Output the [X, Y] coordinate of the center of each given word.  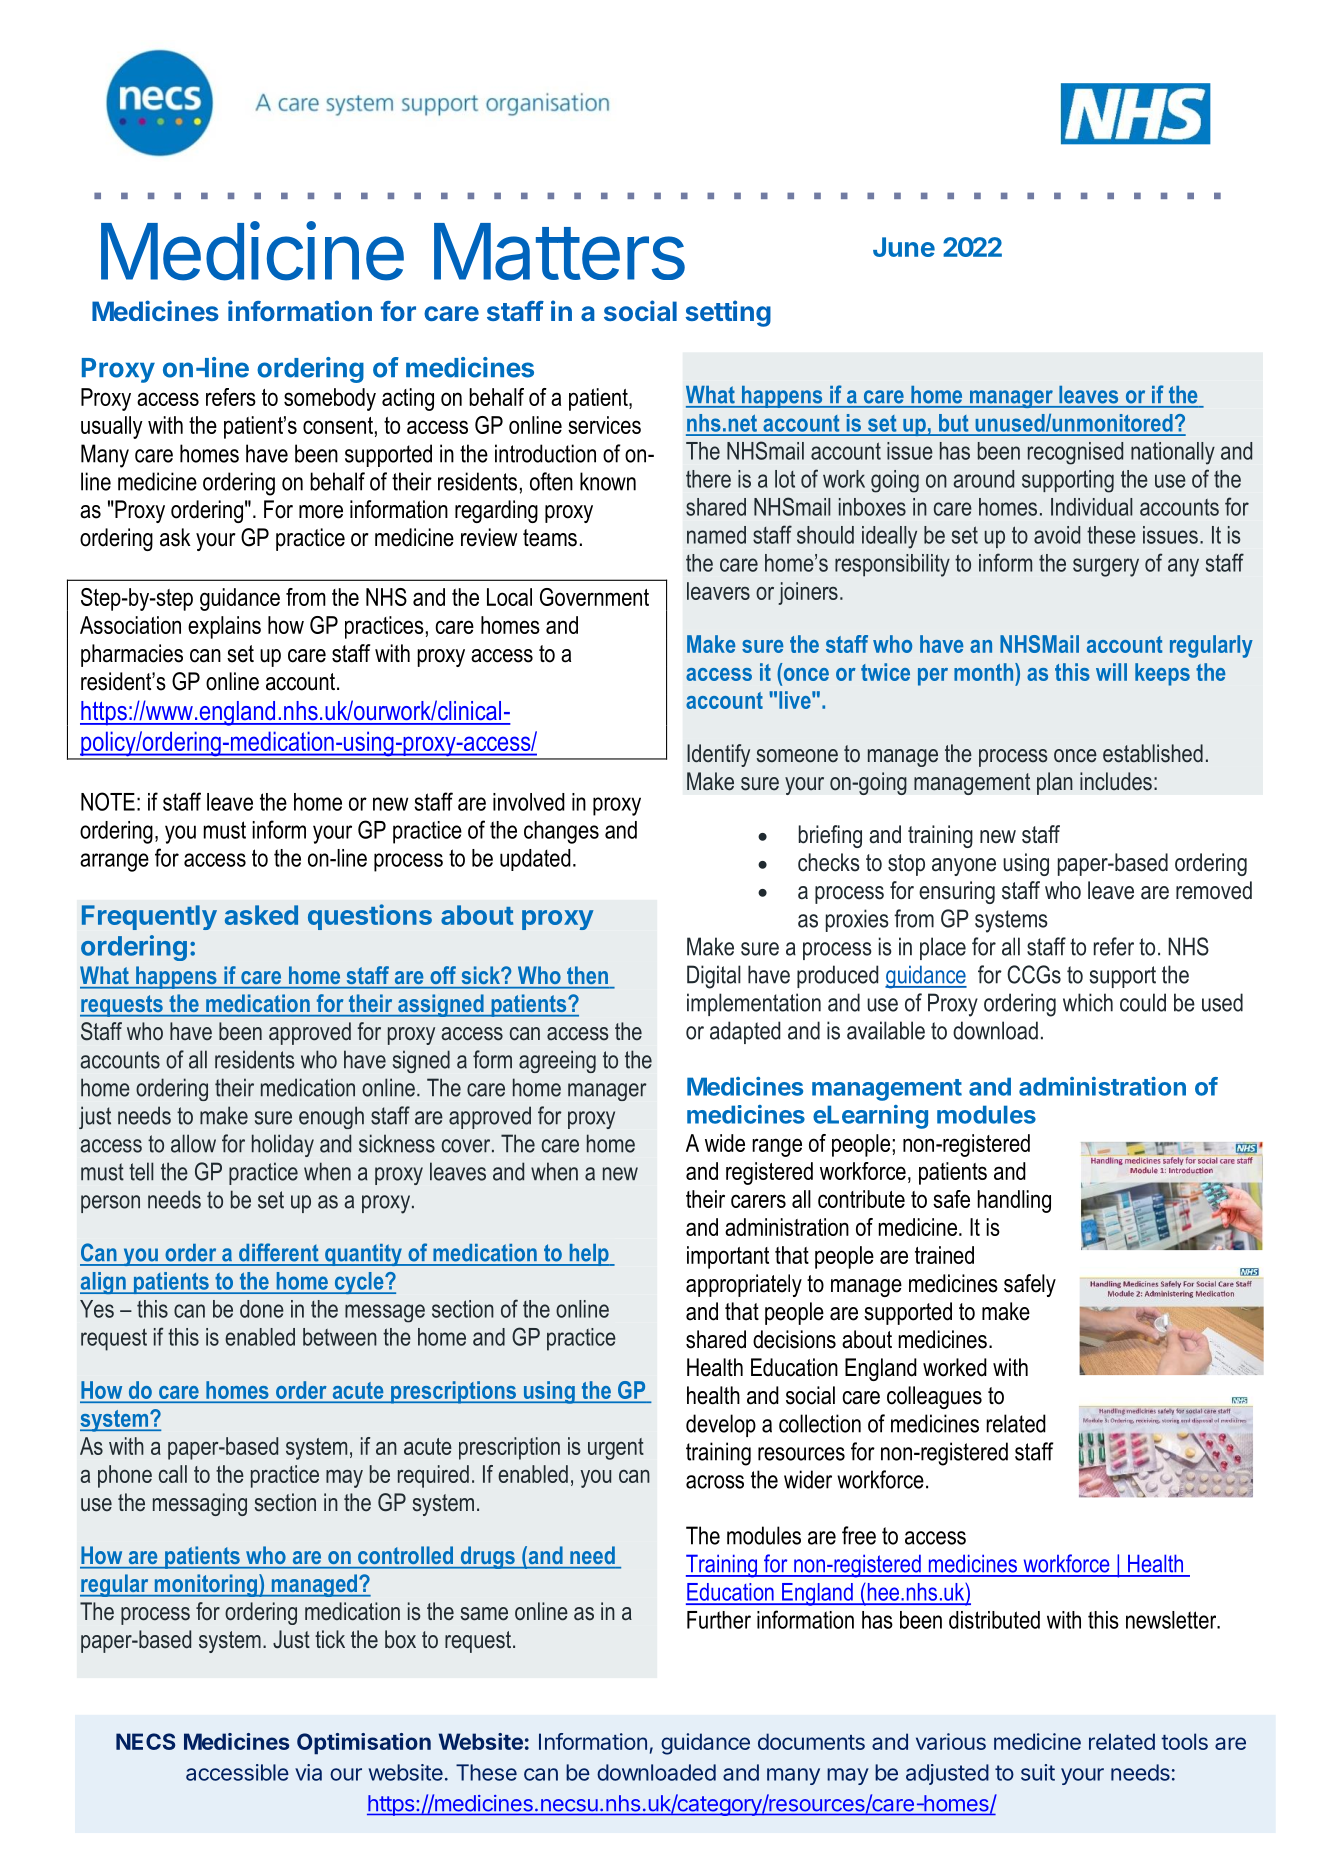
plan [1055, 783]
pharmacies [132, 655]
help [589, 1255]
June [904, 247]
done [262, 1309]
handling [1014, 1201]
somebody [330, 399]
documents [811, 1741]
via [308, 1772]
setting [728, 313]
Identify [718, 755]
